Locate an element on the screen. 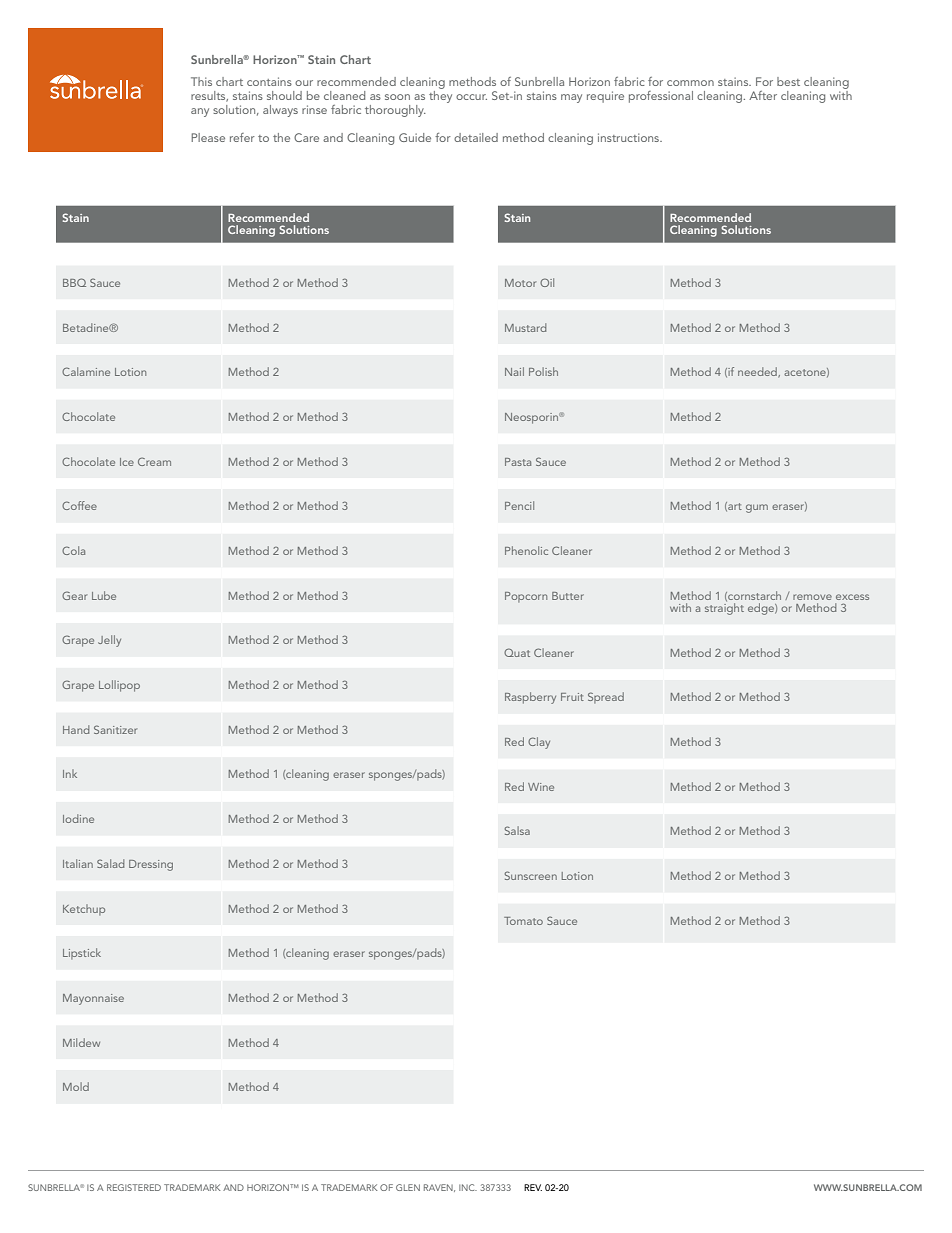 This screenshot has height=1233, width=952. REGISTERED is located at coordinates (134, 1187).
